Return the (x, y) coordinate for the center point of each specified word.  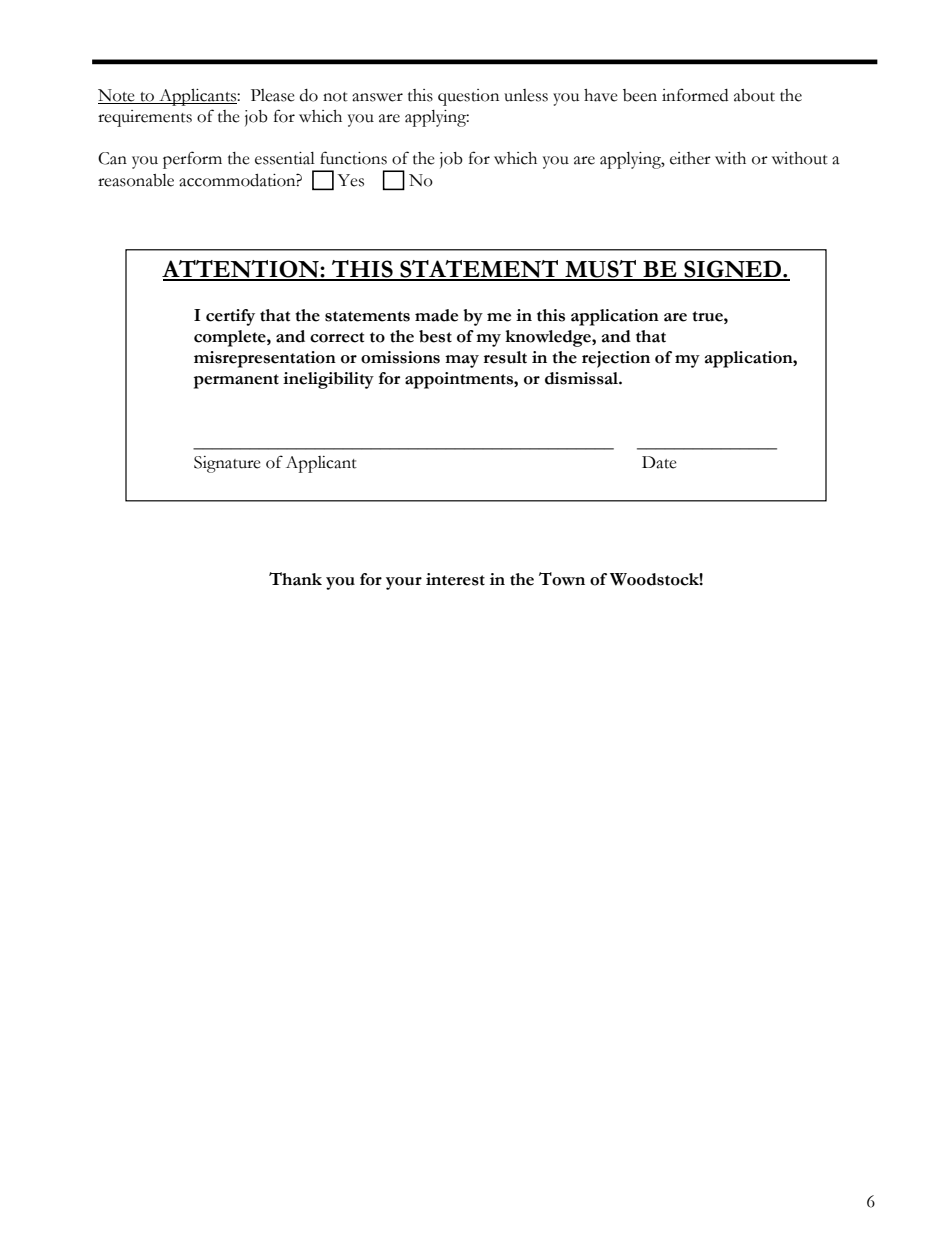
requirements (145, 118)
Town (562, 579)
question (468, 97)
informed (695, 95)
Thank (295, 579)
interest (455, 579)
